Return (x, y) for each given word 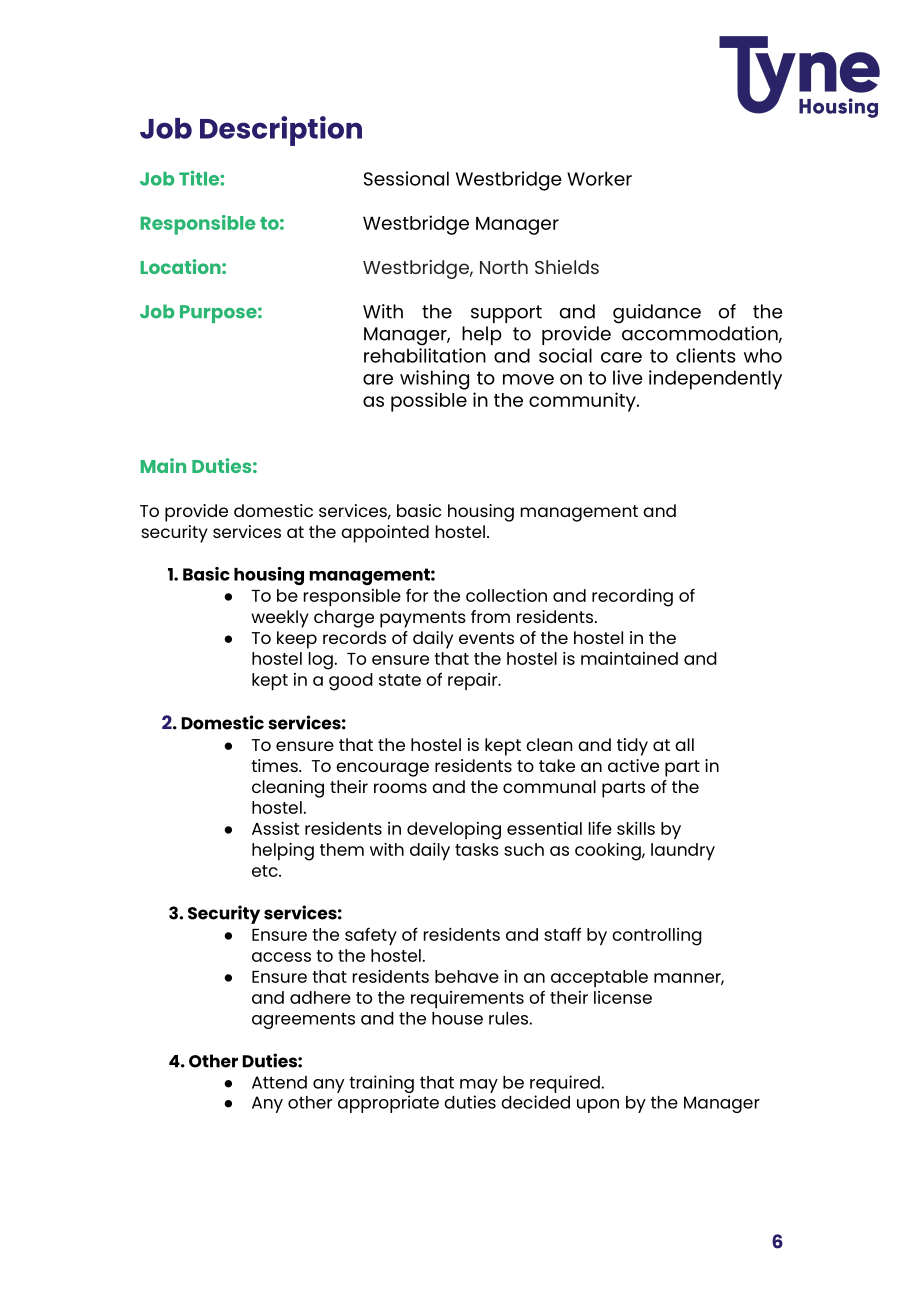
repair (474, 681)
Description (281, 131)
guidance (657, 314)
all (684, 744)
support (506, 314)
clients (706, 355)
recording (632, 598)
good (351, 682)
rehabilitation (425, 355)
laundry (683, 851)
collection (506, 595)
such (524, 849)
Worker (599, 178)
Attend (279, 1082)
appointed (385, 534)
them (342, 849)
